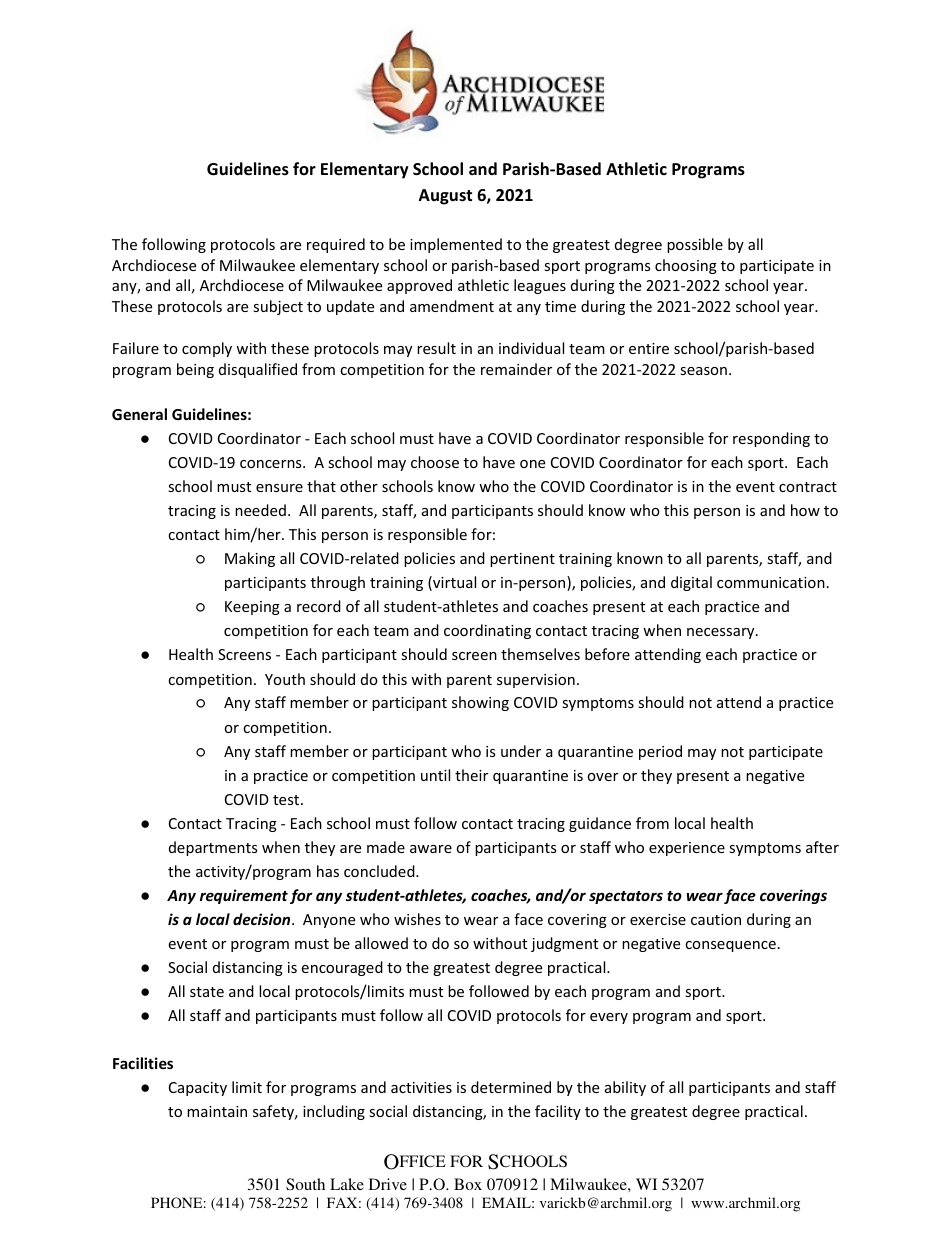  What do you see at coordinates (625, 1088) in the image?
I see `ability` at bounding box center [625, 1088].
